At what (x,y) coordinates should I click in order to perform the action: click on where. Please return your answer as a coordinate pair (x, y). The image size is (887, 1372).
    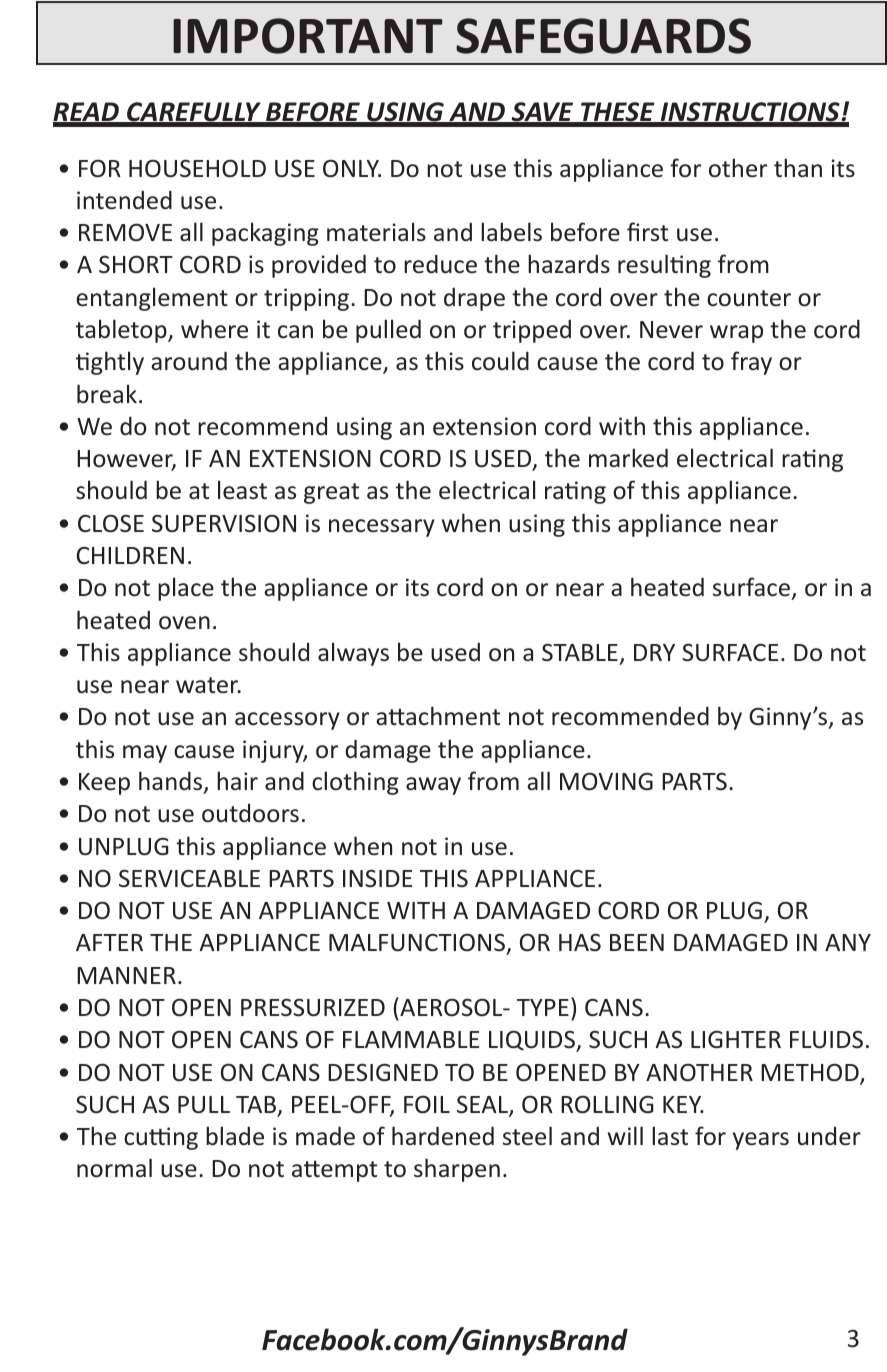
    Looking at the image, I should click on (214, 329).
